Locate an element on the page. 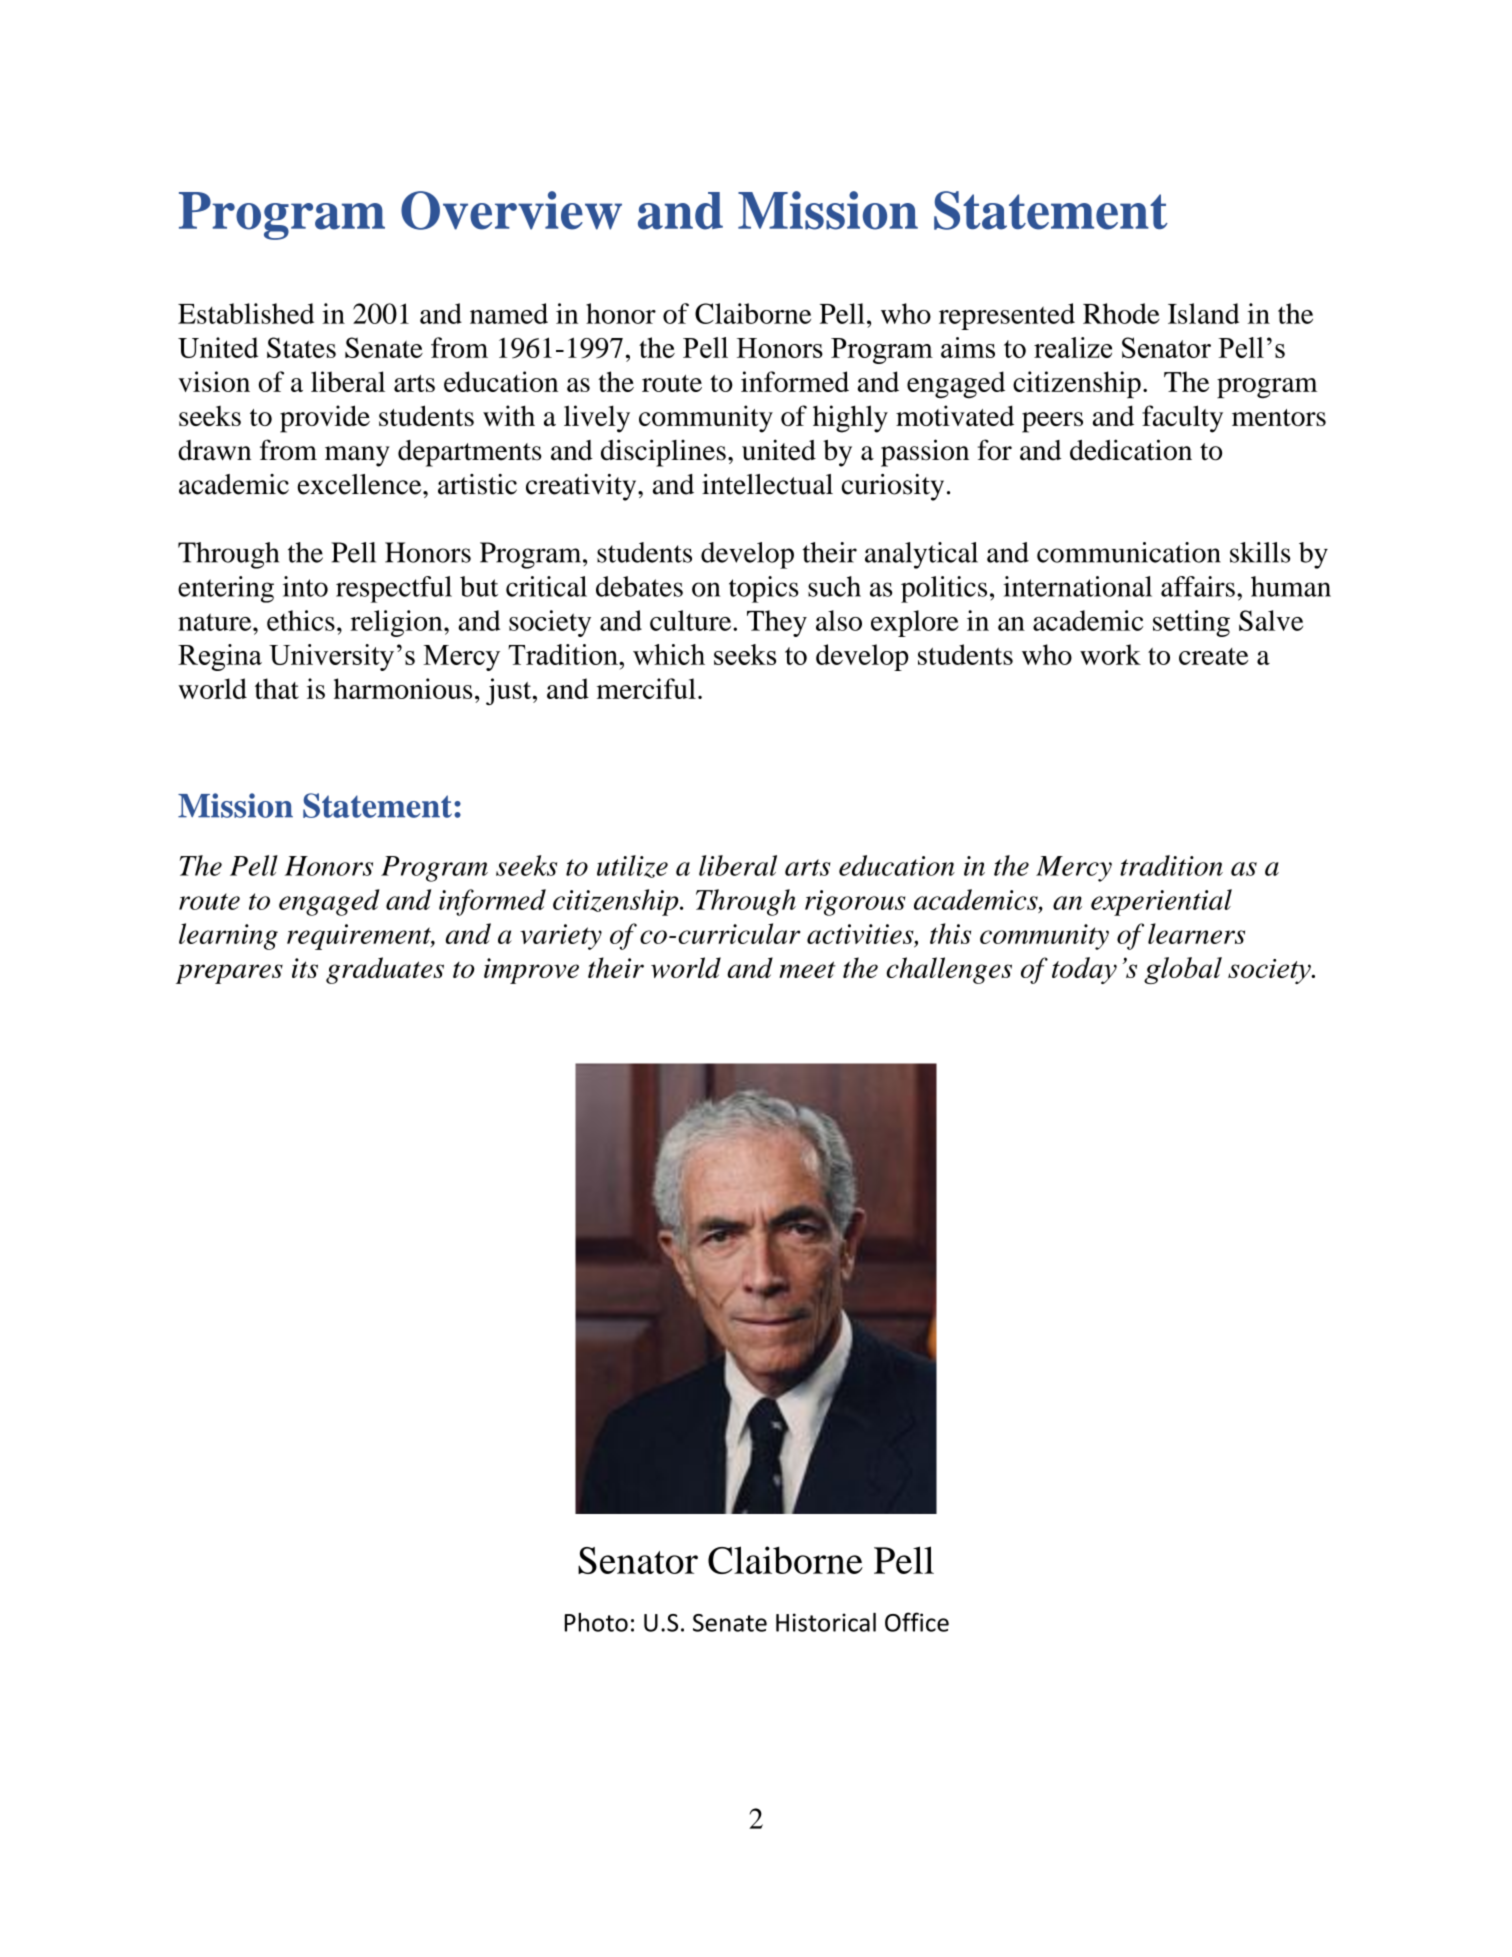 The height and width of the document is (1957, 1512). Established is located at coordinates (246, 313).
